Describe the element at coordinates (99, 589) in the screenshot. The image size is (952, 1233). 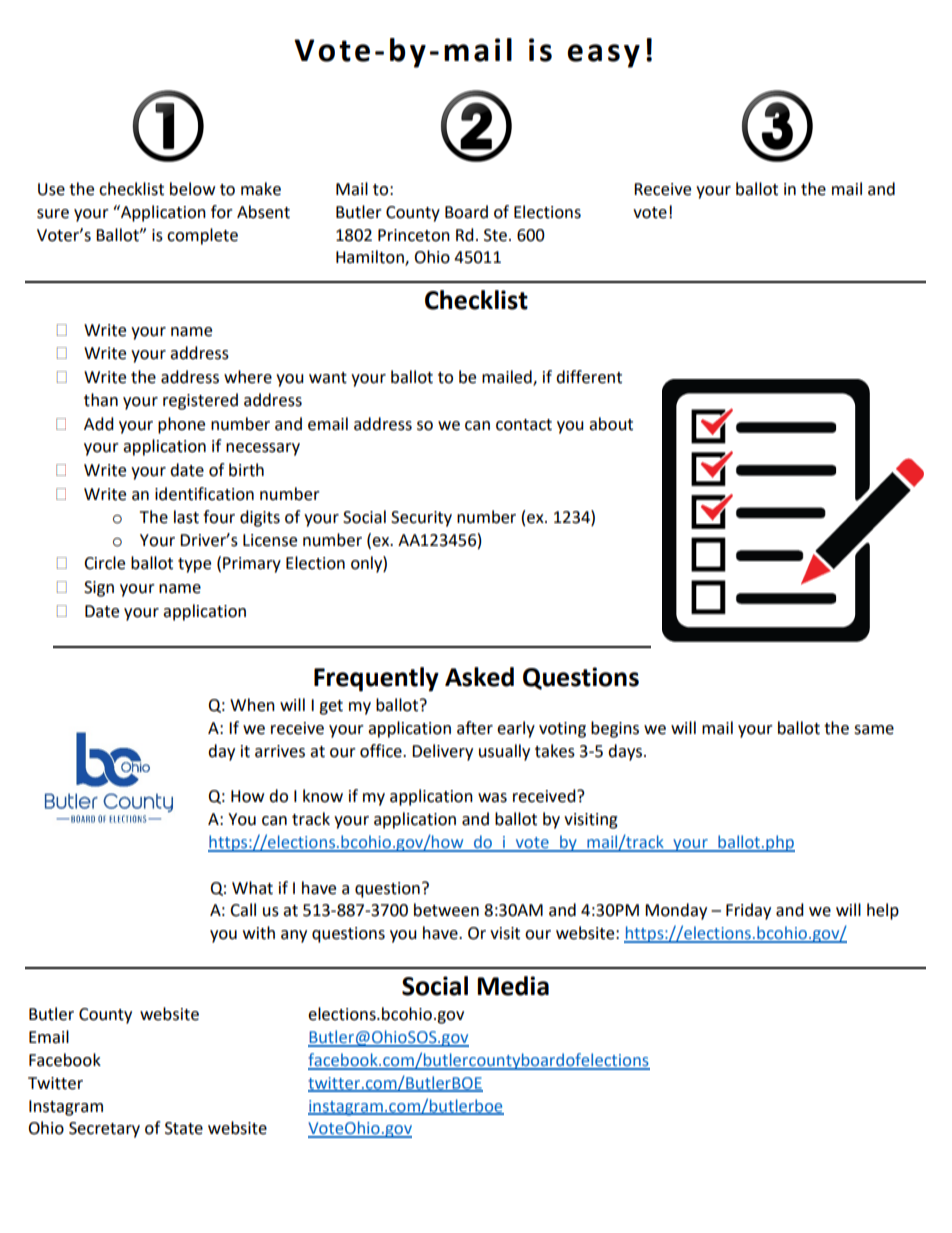
I see `Sign` at that location.
